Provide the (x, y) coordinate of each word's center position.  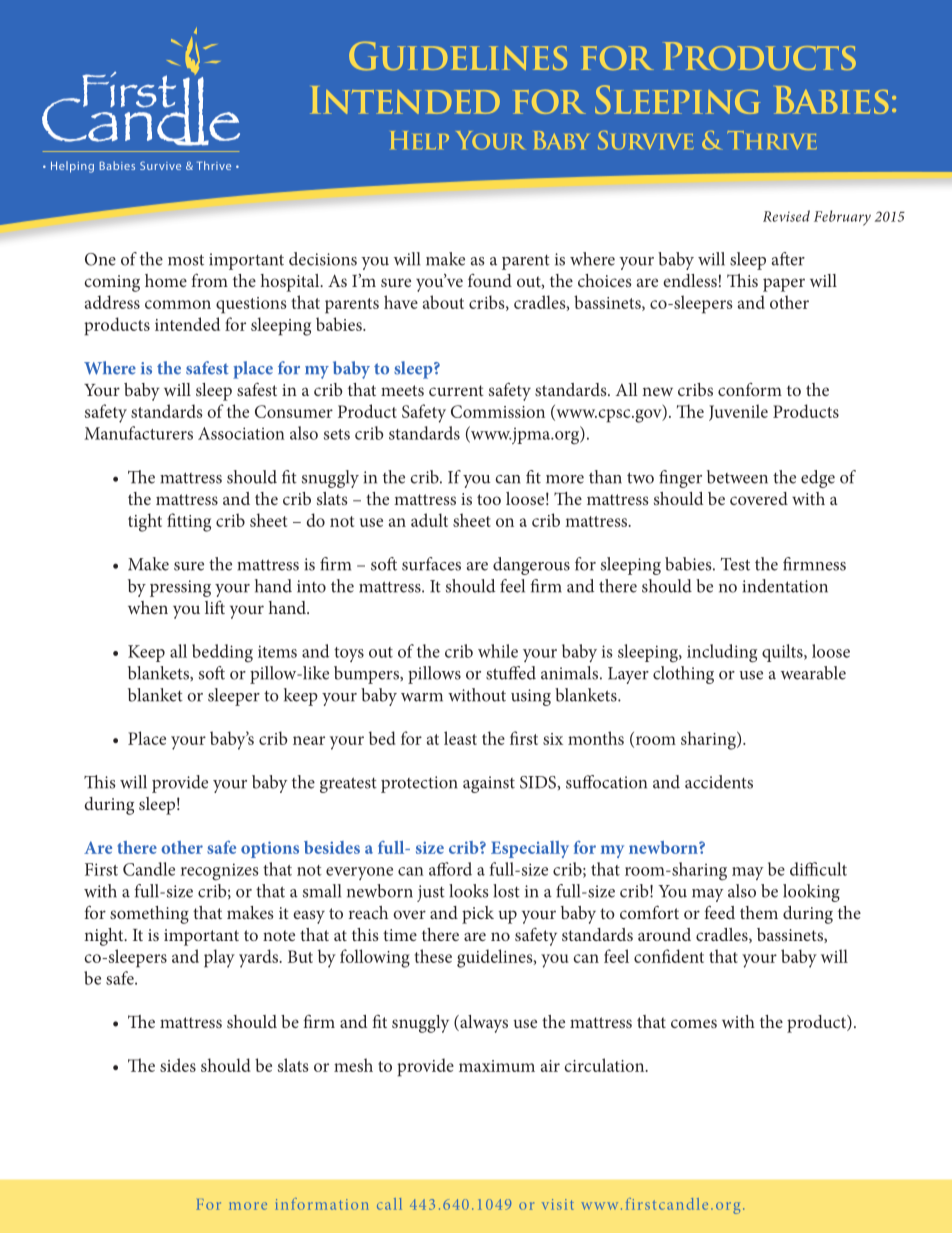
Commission (498, 411)
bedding (222, 653)
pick (478, 915)
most (186, 260)
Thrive (772, 140)
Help (420, 140)
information (322, 1204)
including (722, 653)
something (149, 915)
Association (241, 433)
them (759, 912)
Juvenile (738, 412)
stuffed (511, 673)
